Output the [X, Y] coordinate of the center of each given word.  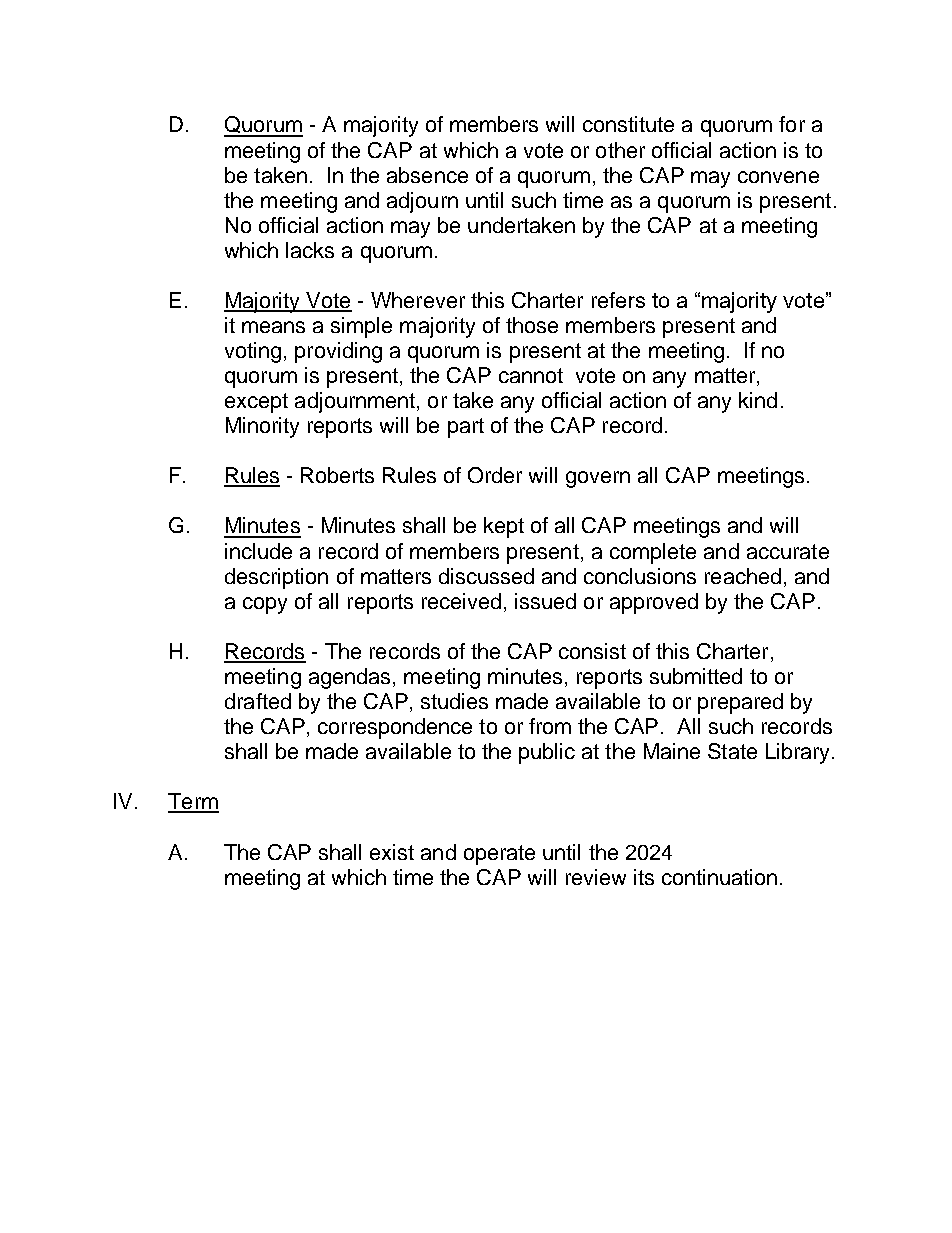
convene [778, 177]
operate [499, 855]
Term [193, 802]
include [258, 551]
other [620, 150]
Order [495, 475]
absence [427, 175]
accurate [788, 551]
